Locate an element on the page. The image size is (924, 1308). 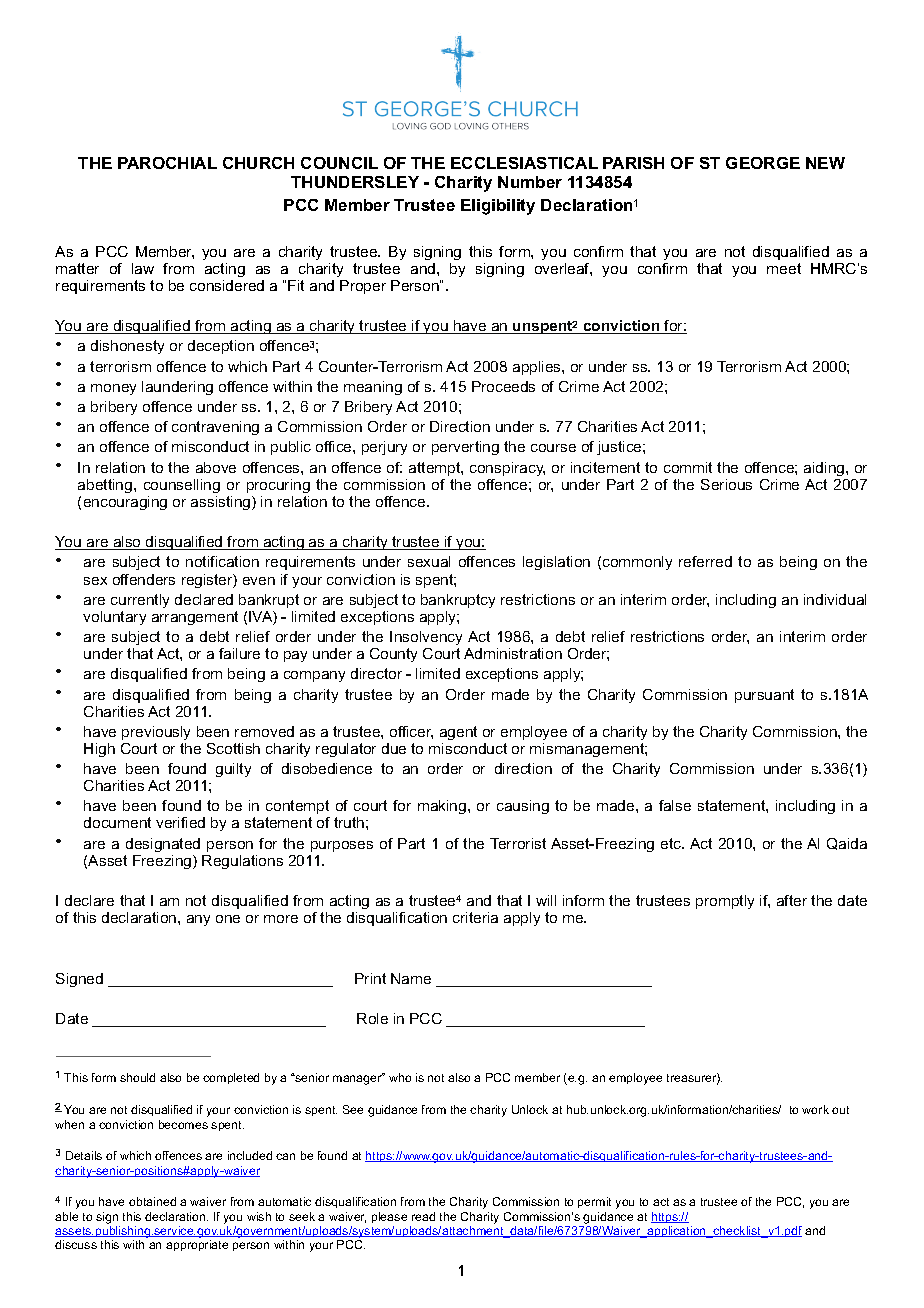
Eligibility is located at coordinates (498, 207).
